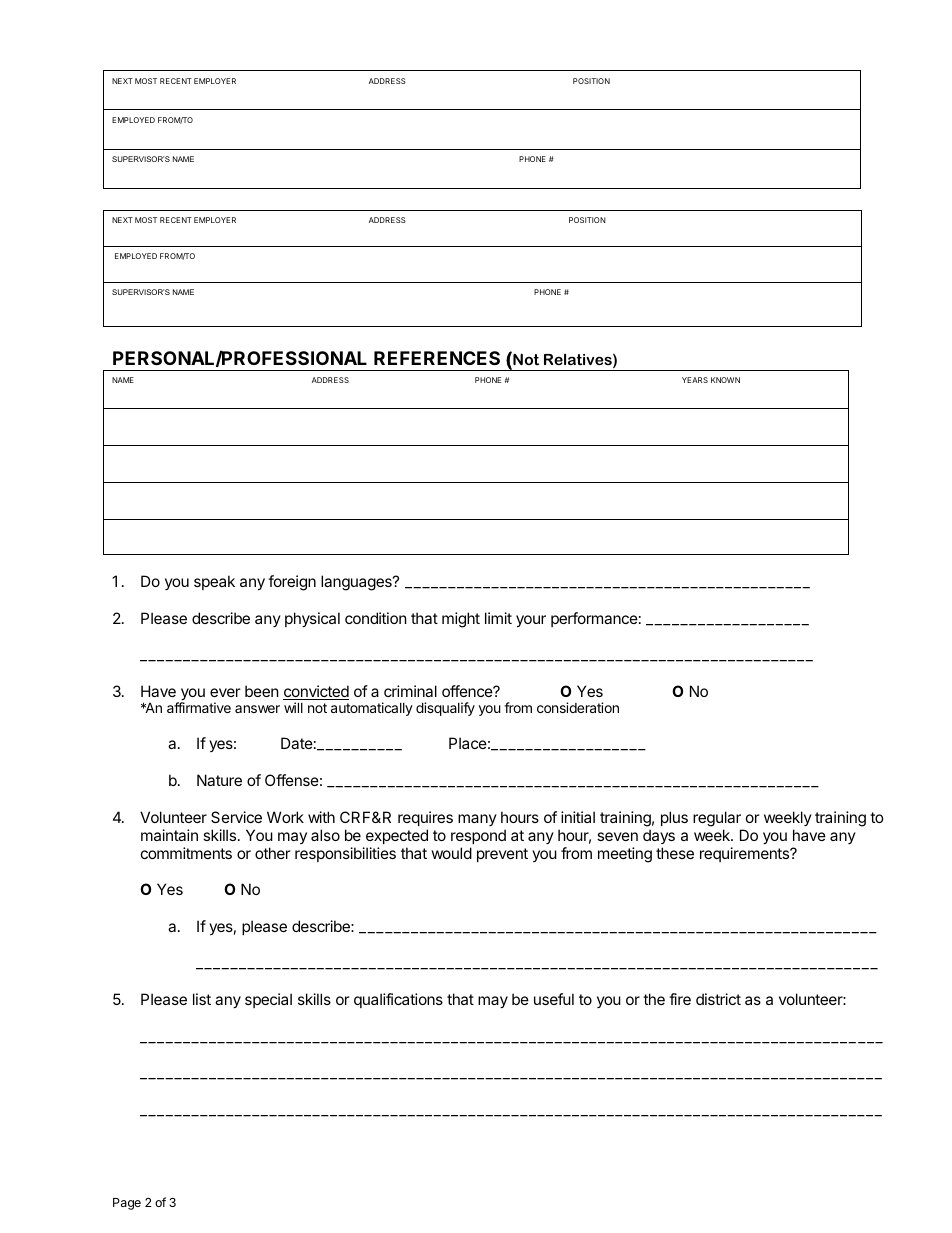  What do you see at coordinates (461, 620) in the screenshot?
I see `might` at bounding box center [461, 620].
